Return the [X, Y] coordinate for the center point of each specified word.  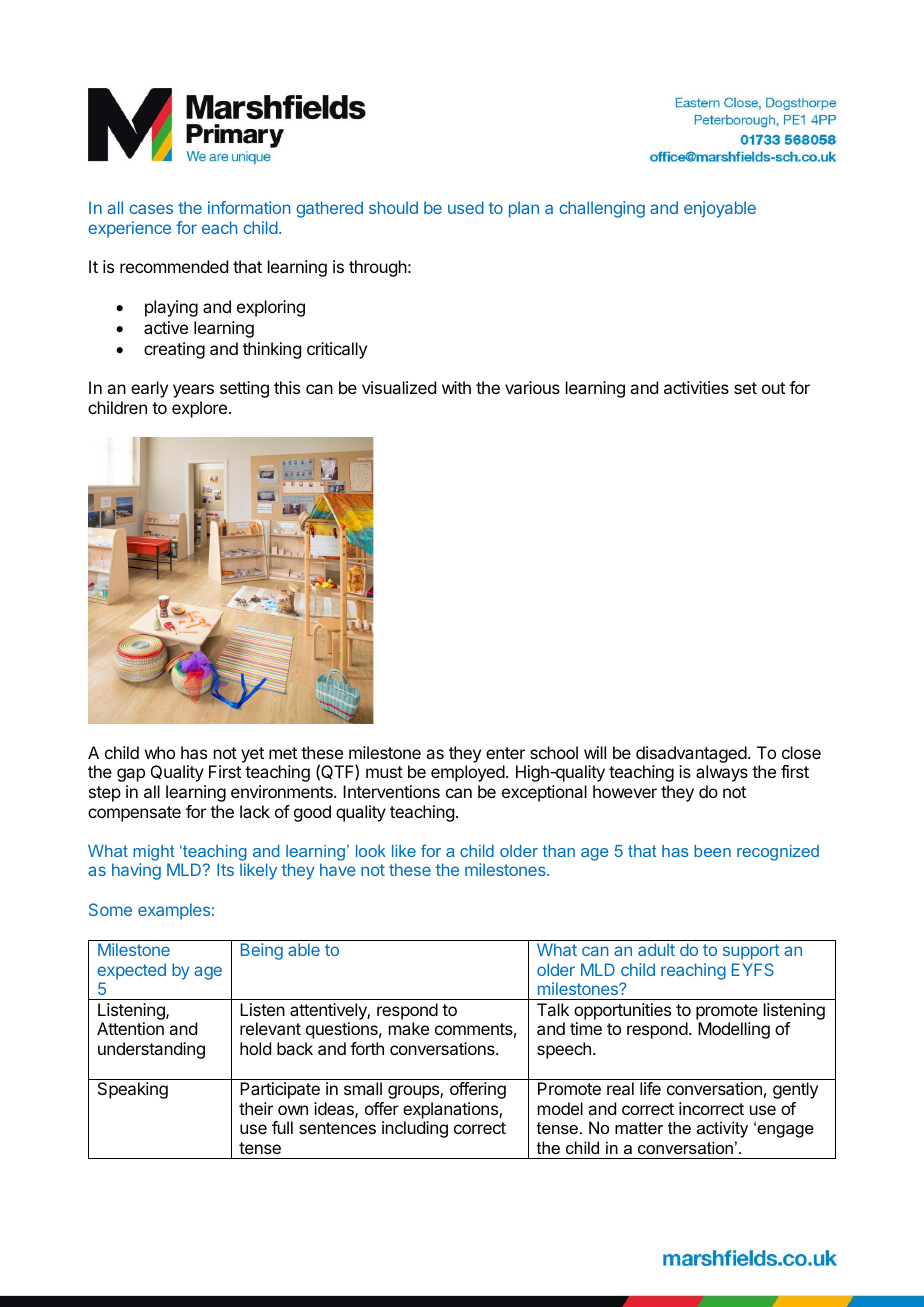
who [160, 752]
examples [174, 911]
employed [468, 773]
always [722, 773]
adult [656, 949]
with [456, 387]
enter [505, 753]
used [466, 207]
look [371, 851]
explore [199, 409]
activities [696, 387]
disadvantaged [691, 754]
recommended [174, 266]
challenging [602, 209]
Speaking [133, 1090]
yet [252, 755]
